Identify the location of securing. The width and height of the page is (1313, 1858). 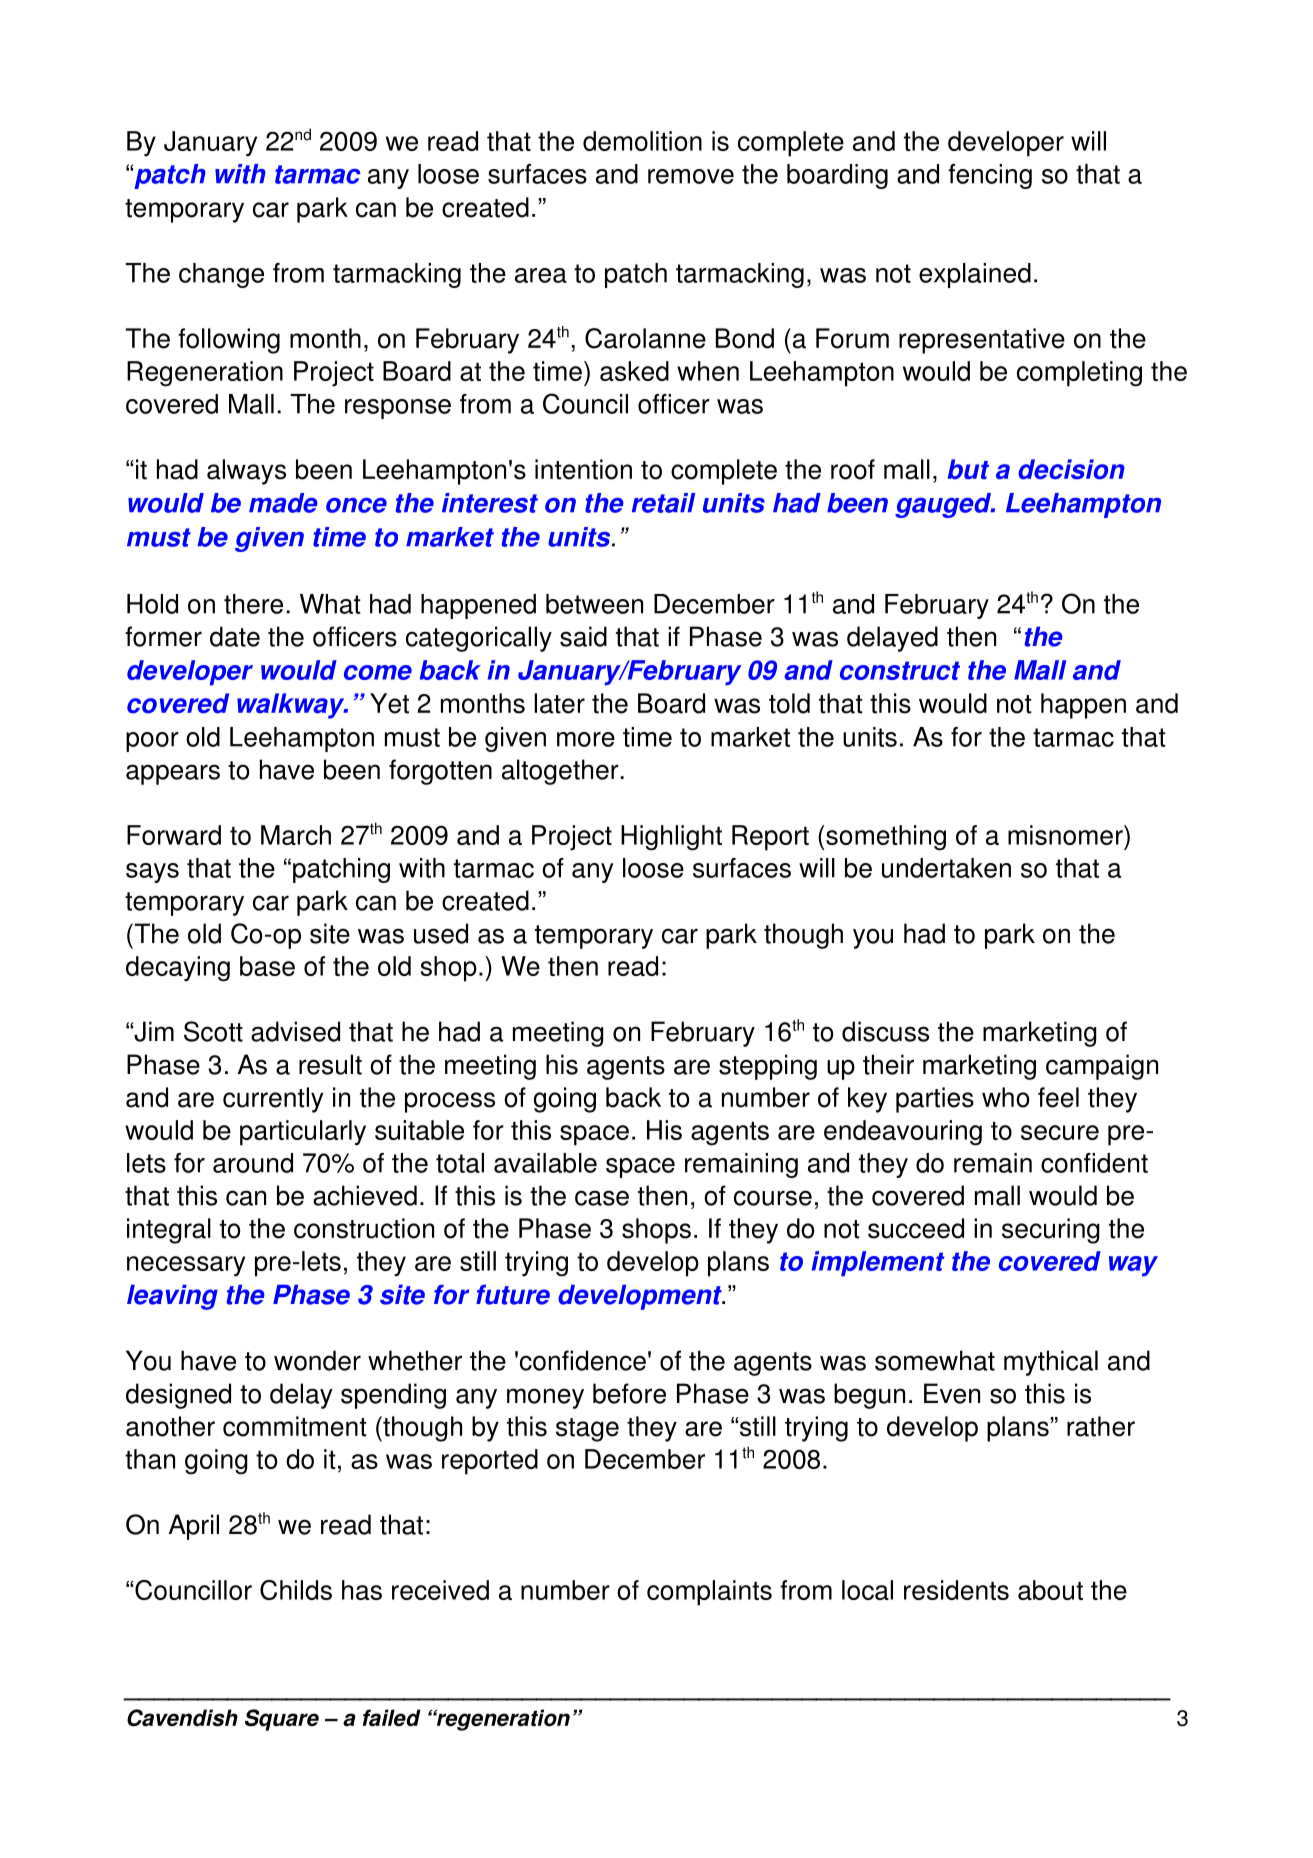
(1051, 1231).
